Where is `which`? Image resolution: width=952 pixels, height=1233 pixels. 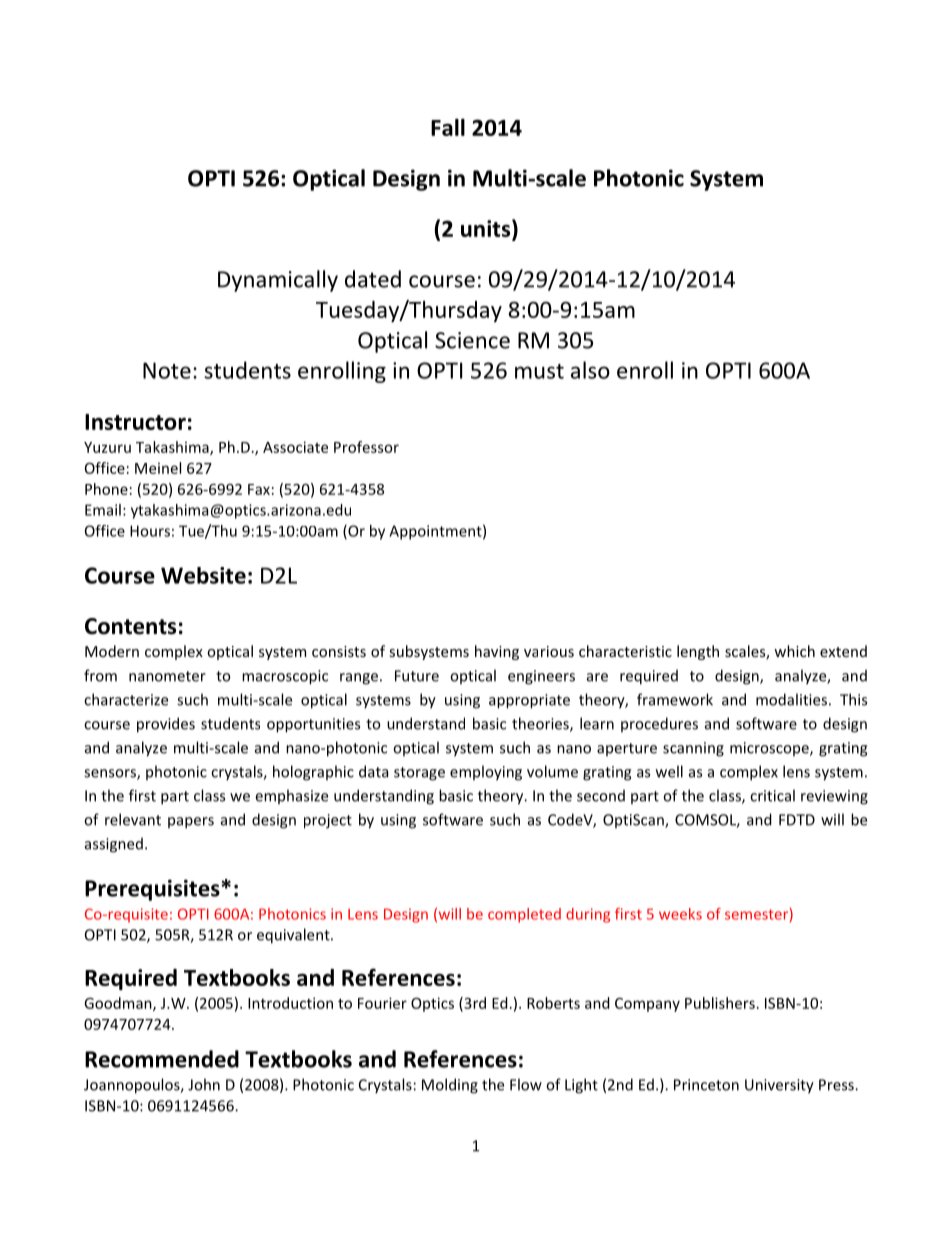
which is located at coordinates (794, 651).
